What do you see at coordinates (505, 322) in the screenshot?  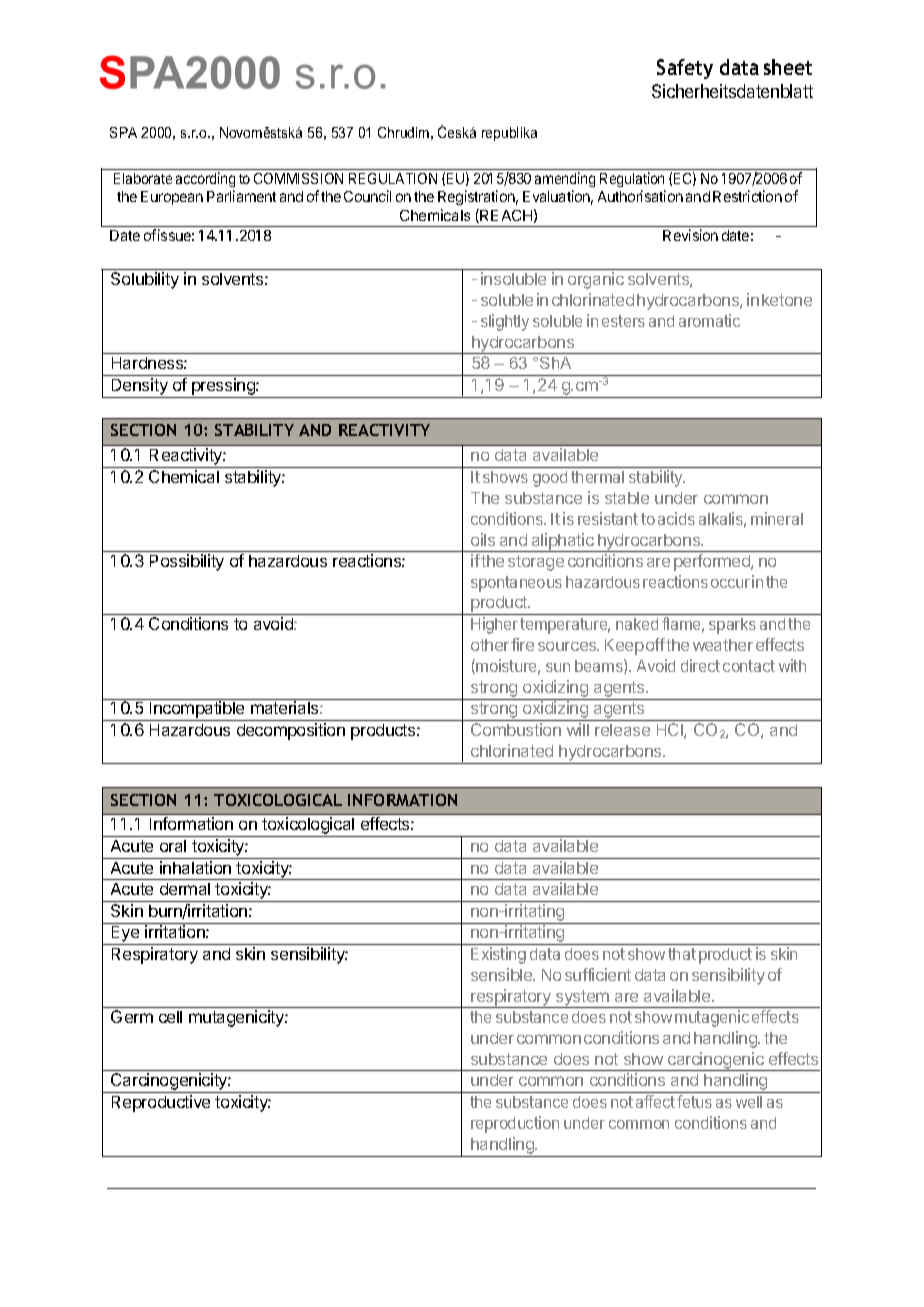 I see `slightly` at bounding box center [505, 322].
